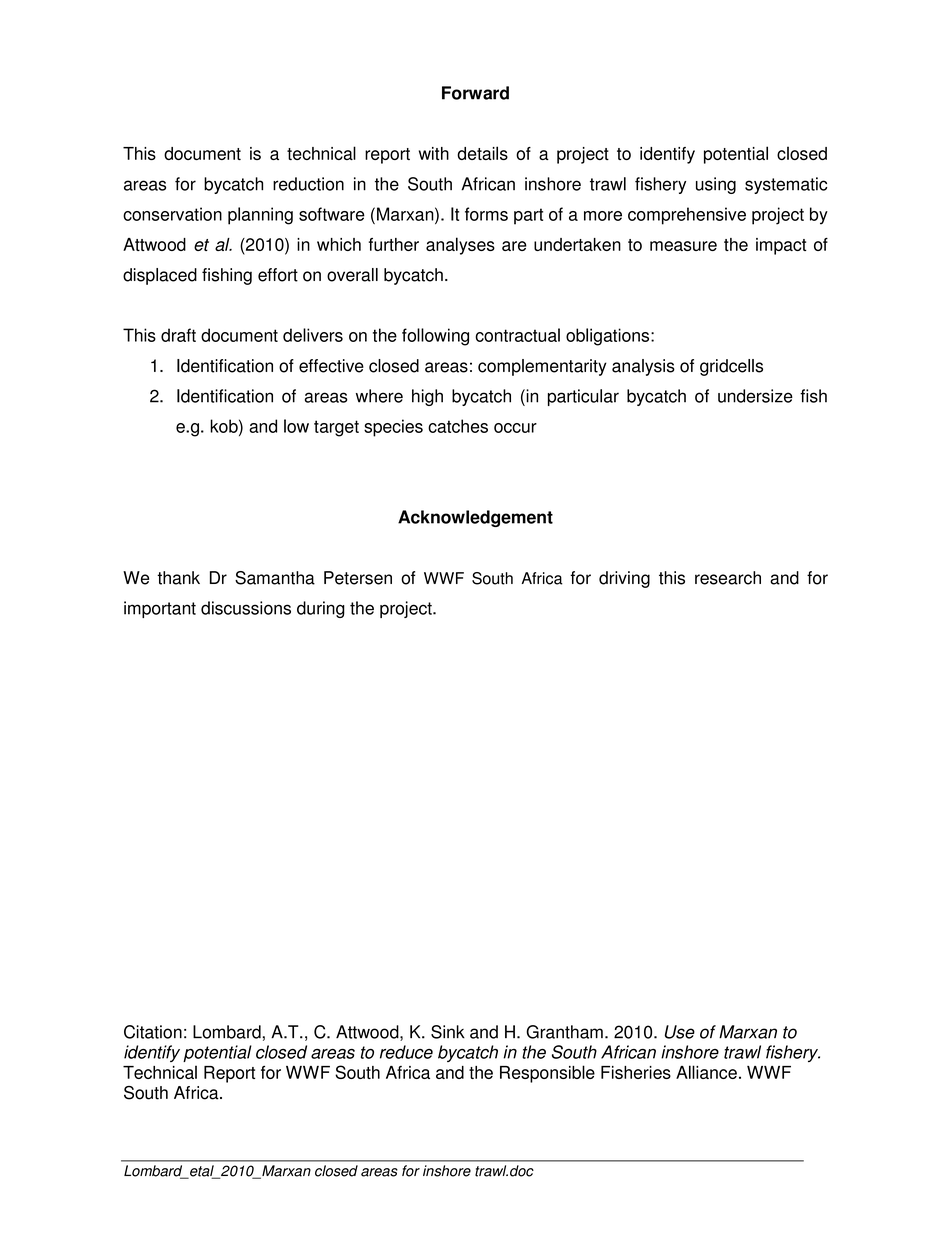  What do you see at coordinates (728, 578) in the image?
I see `research` at bounding box center [728, 578].
